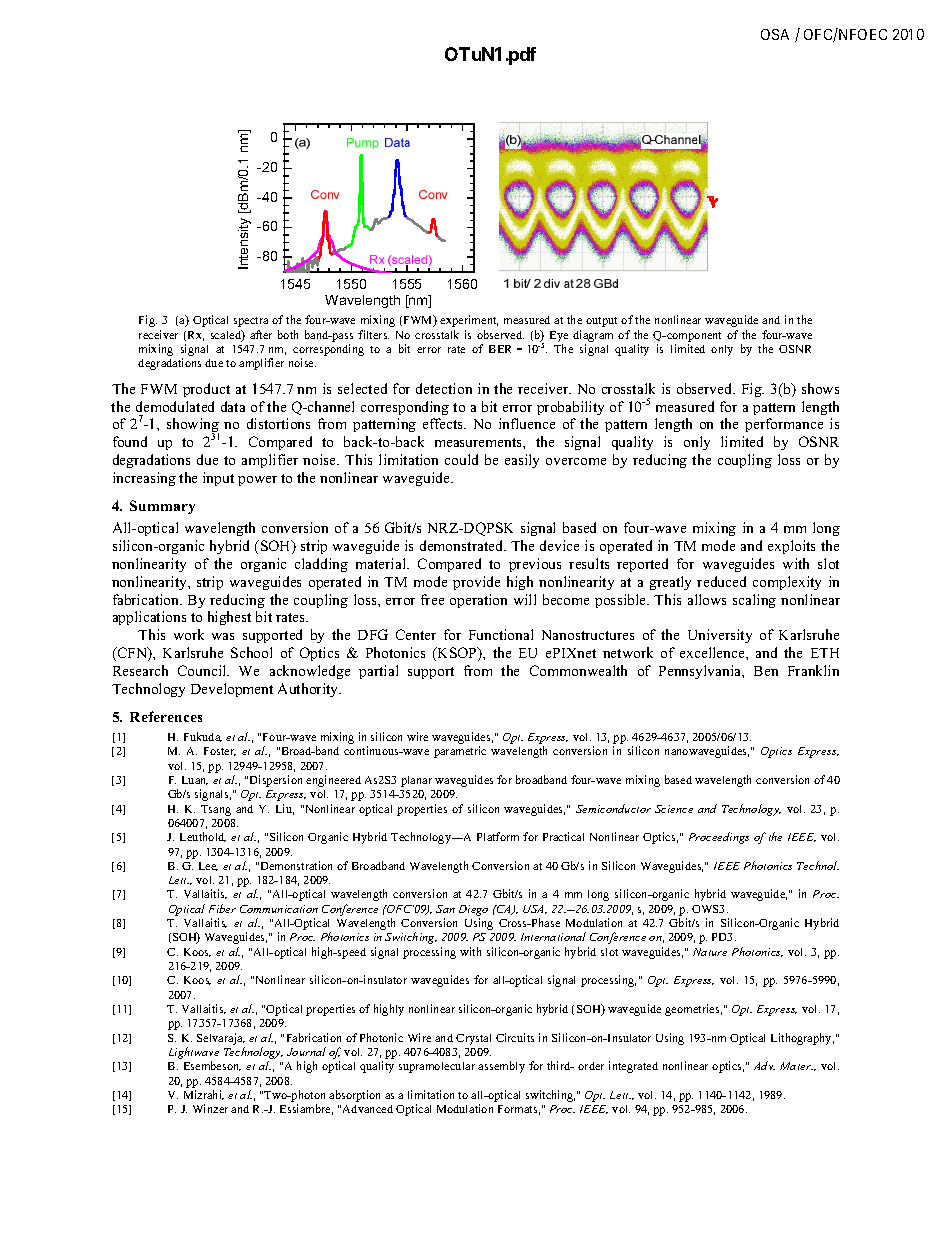 This screenshot has height=1233, width=952. I want to click on Science, so click(674, 809).
